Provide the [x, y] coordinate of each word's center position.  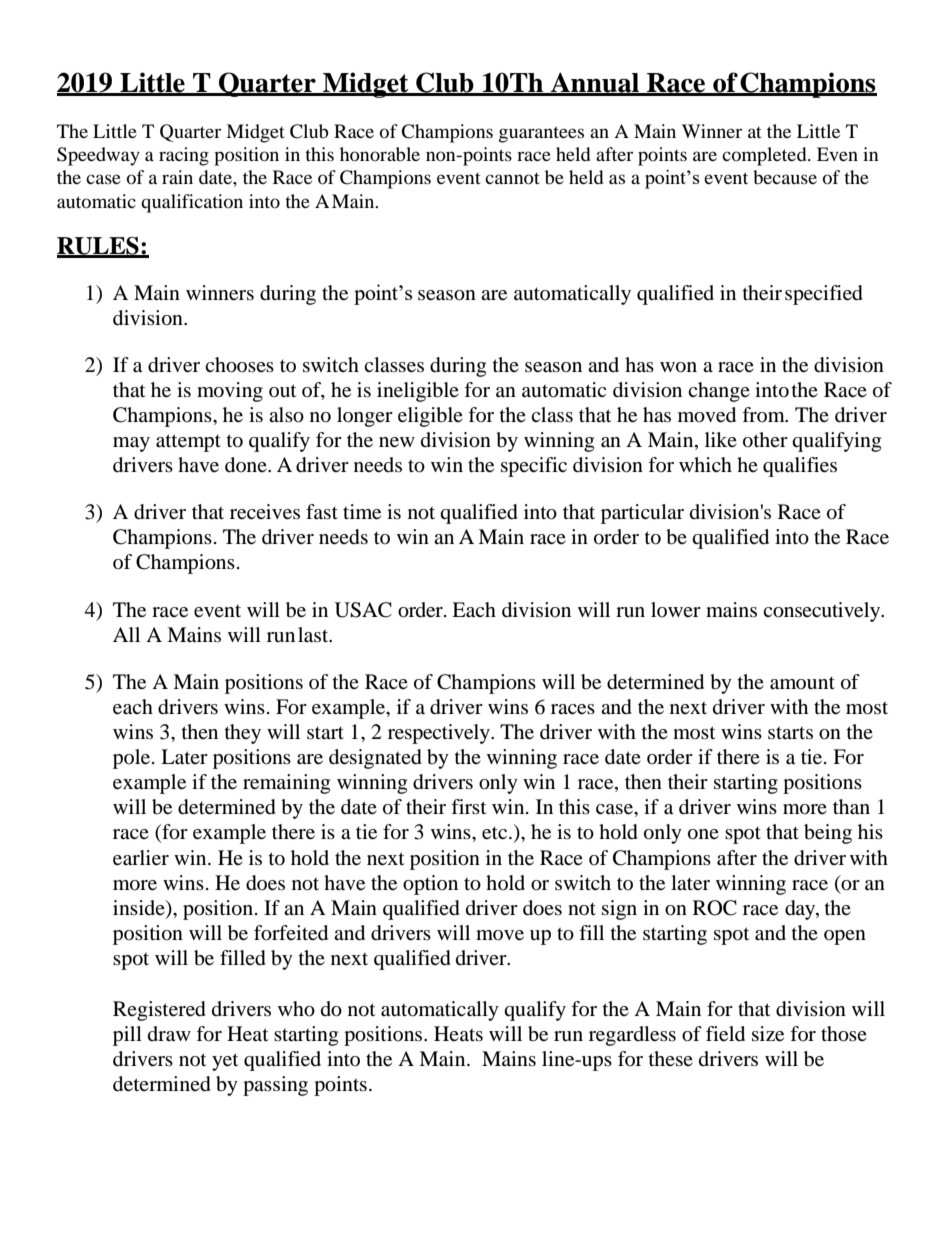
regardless [632, 1036]
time [362, 512]
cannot [512, 178]
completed [765, 156]
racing [184, 156]
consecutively [823, 612]
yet [225, 1062]
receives [265, 512]
